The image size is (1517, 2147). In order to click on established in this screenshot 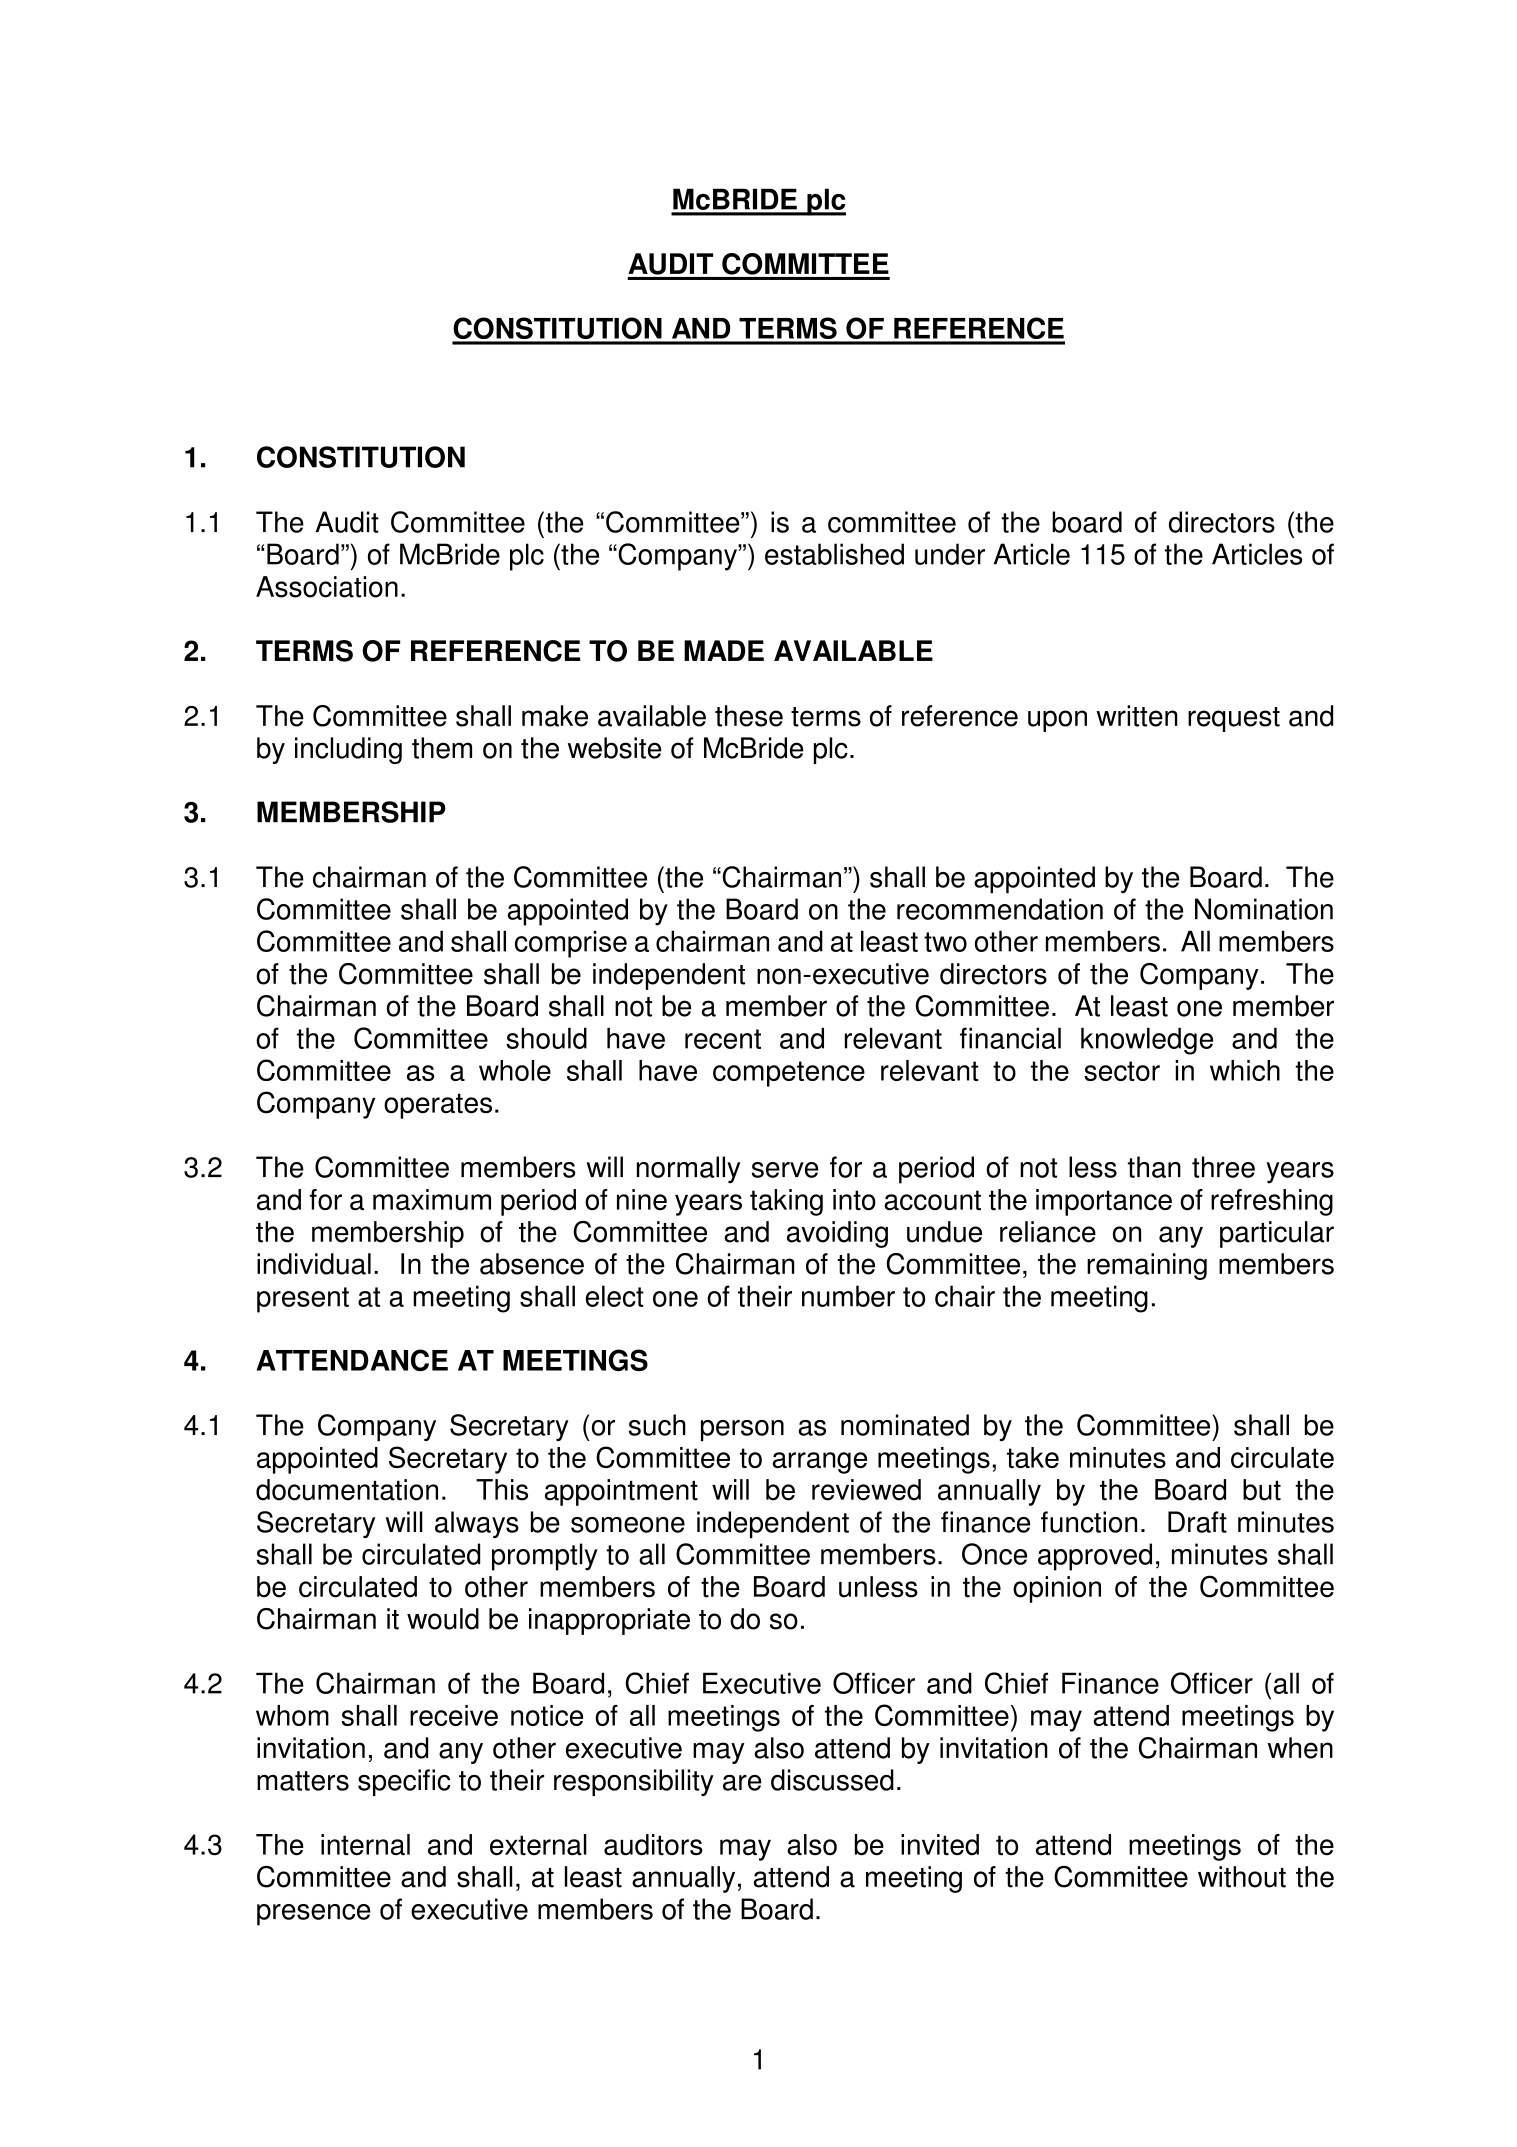, I will do `click(834, 554)`.
